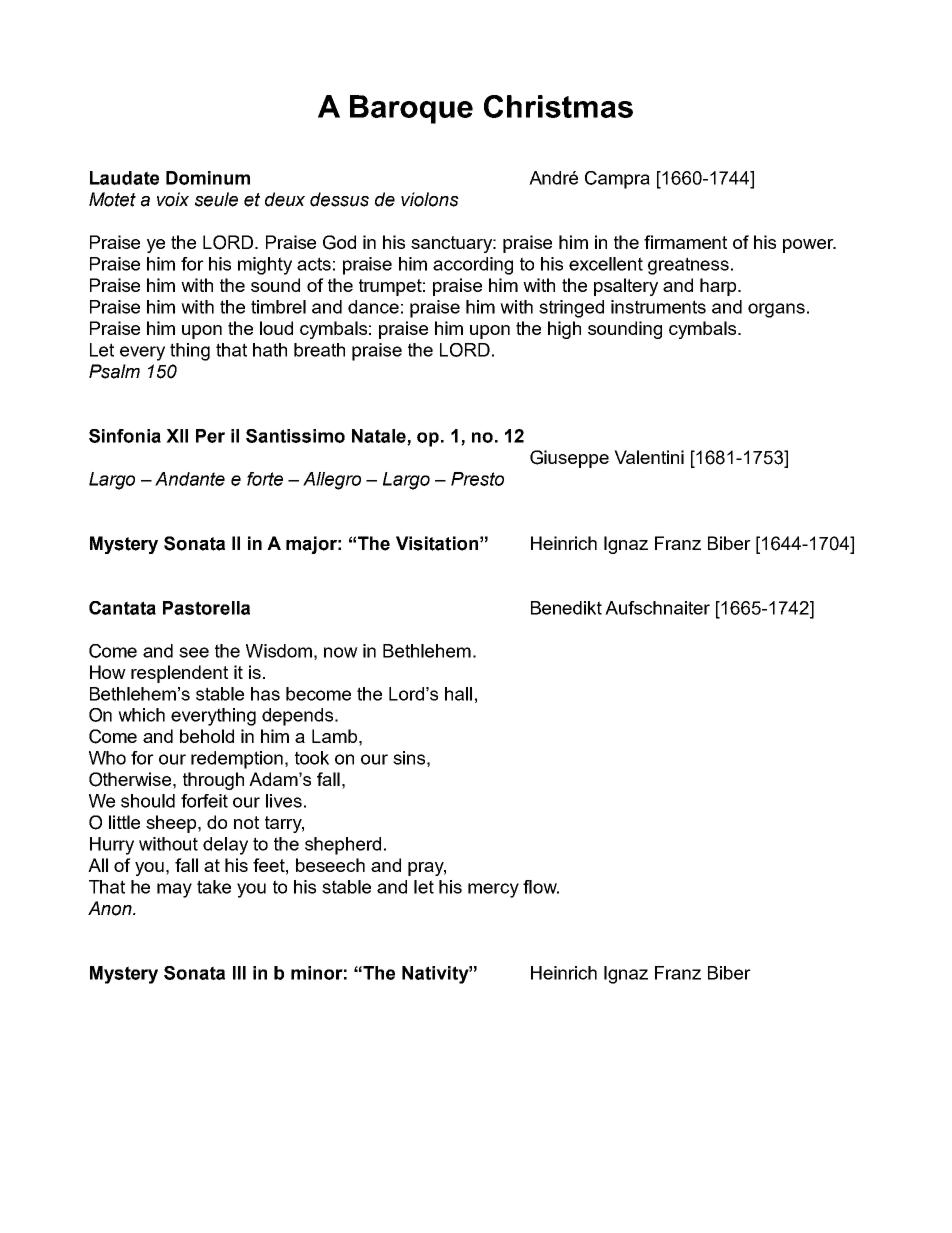 Image resolution: width=952 pixels, height=1233 pixels. Describe the element at coordinates (776, 310) in the screenshot. I see `organs` at that location.
